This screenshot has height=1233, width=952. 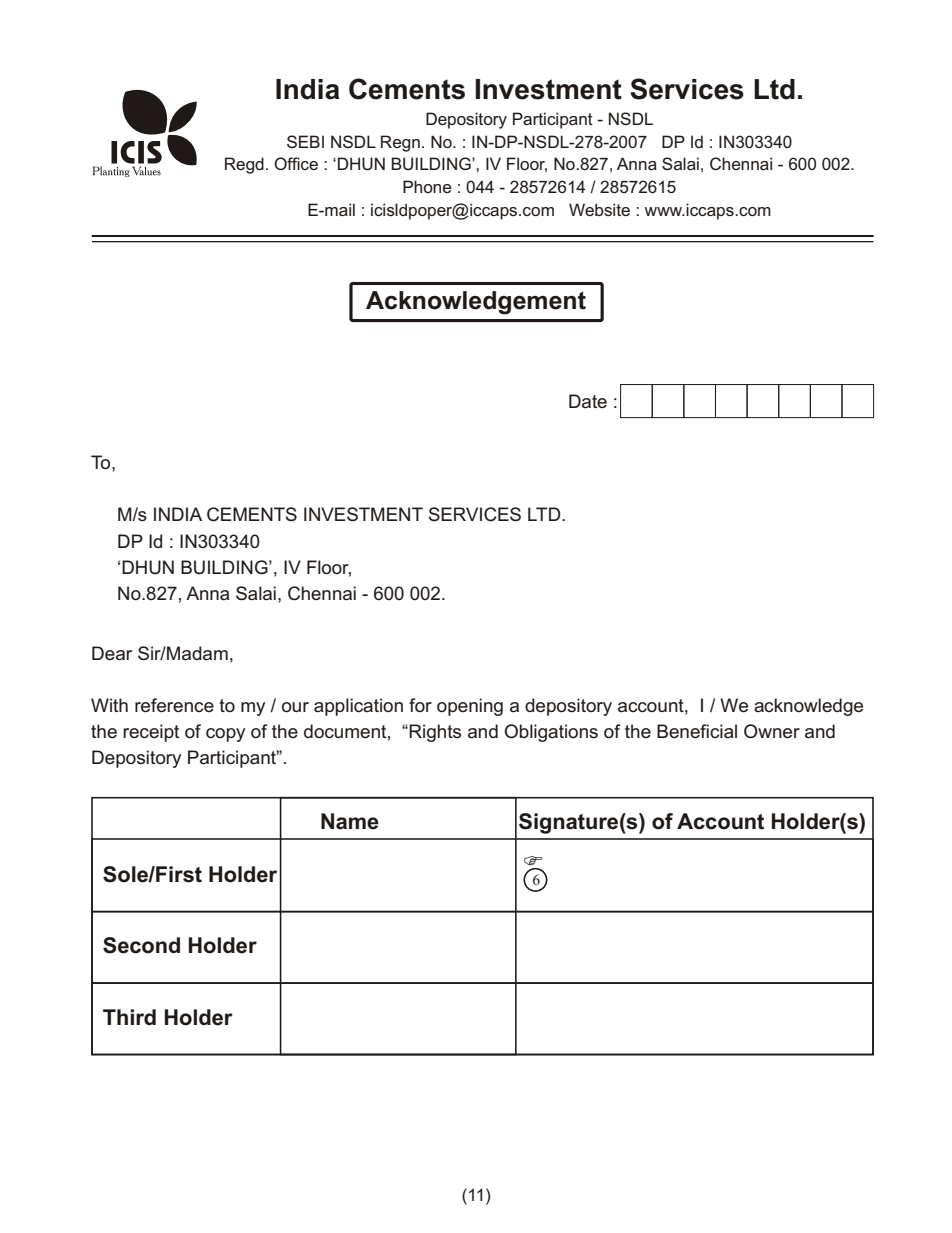 What do you see at coordinates (599, 209) in the screenshot?
I see `Website` at bounding box center [599, 209].
